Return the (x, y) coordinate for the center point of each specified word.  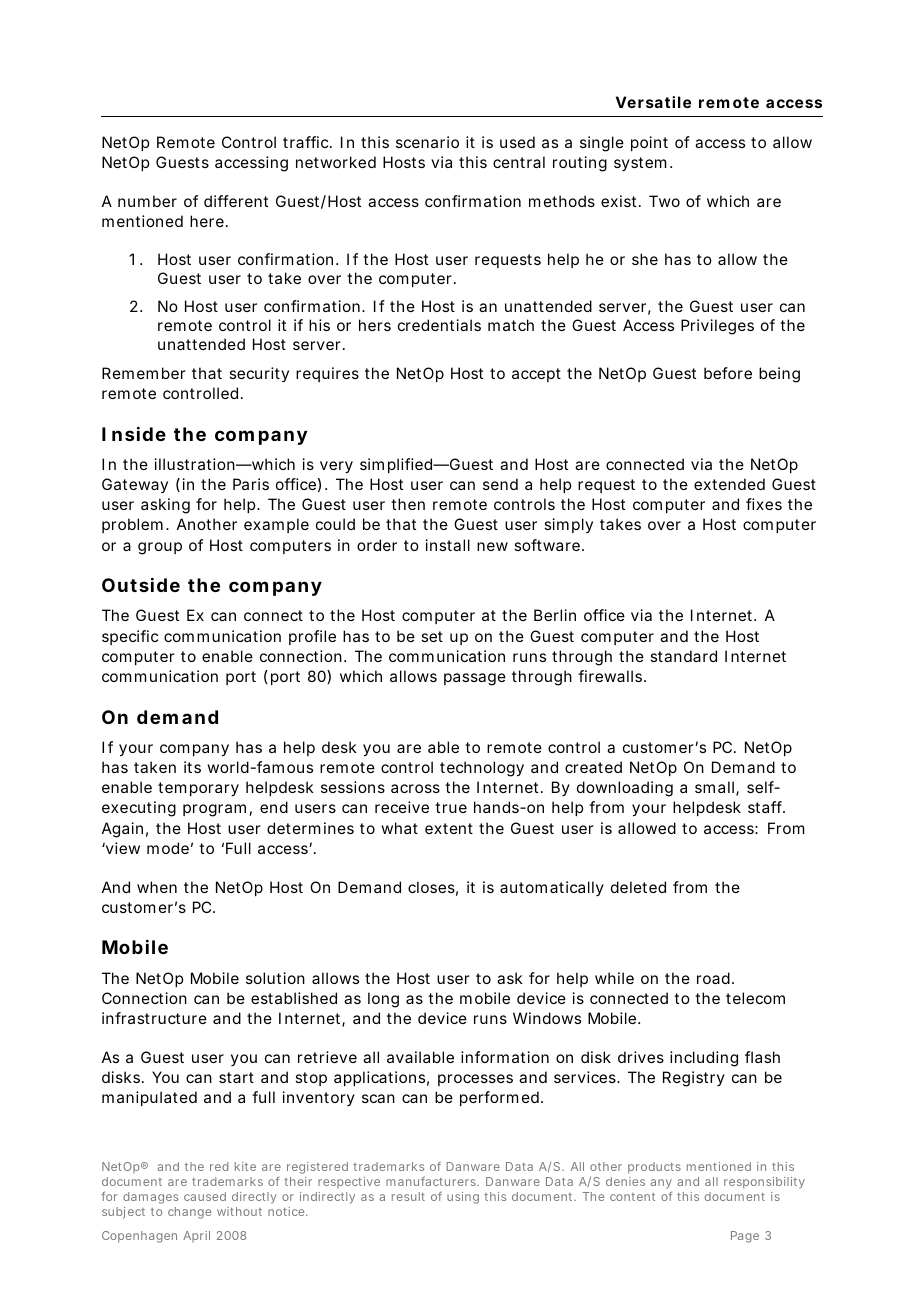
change (189, 1213)
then (408, 504)
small (714, 787)
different (236, 201)
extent (449, 828)
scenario (427, 142)
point (649, 143)
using (463, 1198)
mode (168, 848)
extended (729, 484)
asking (165, 506)
